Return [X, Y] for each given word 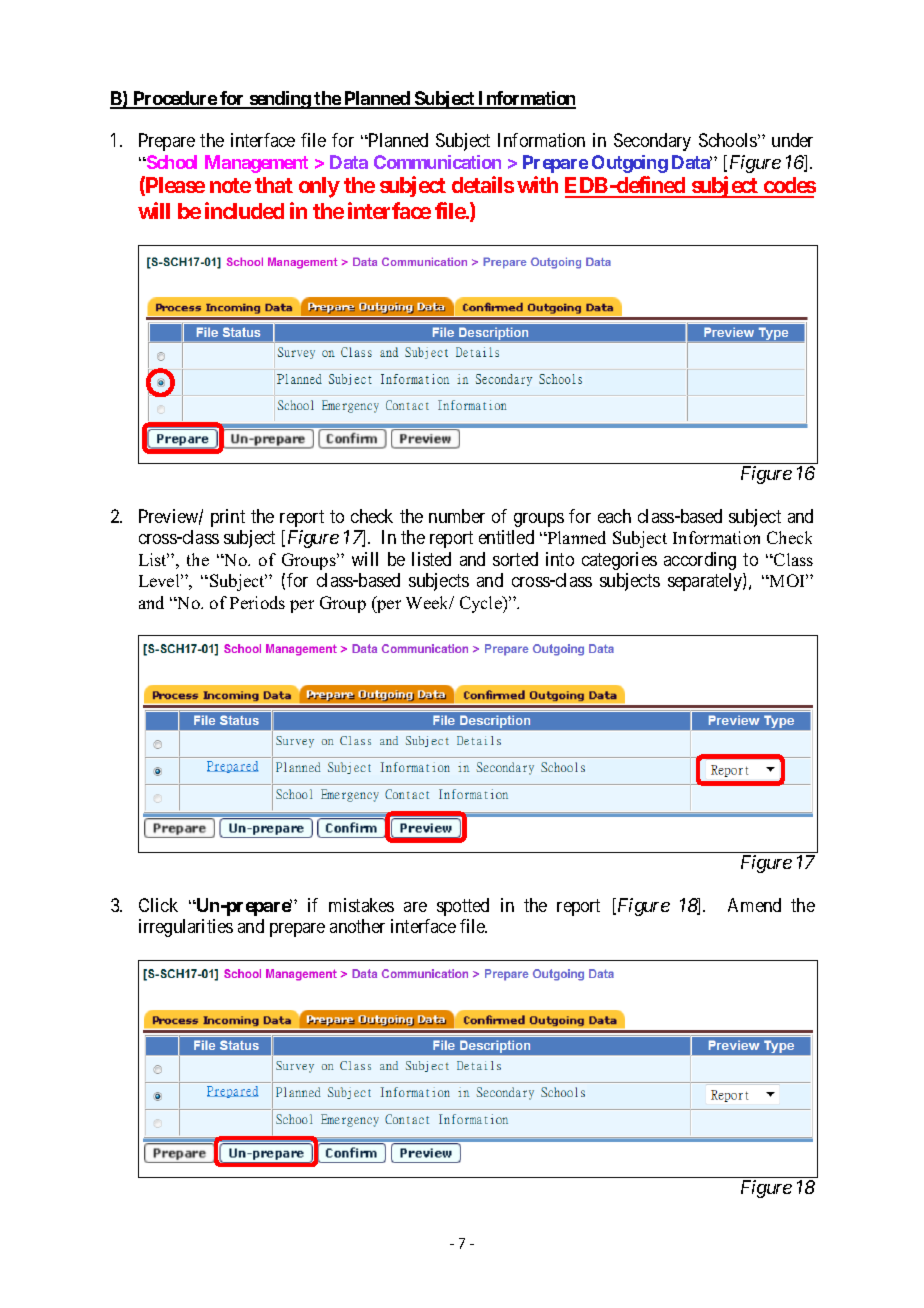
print [228, 518]
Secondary [652, 142]
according [700, 561]
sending [279, 100]
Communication [437, 162]
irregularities [186, 928]
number [457, 516]
